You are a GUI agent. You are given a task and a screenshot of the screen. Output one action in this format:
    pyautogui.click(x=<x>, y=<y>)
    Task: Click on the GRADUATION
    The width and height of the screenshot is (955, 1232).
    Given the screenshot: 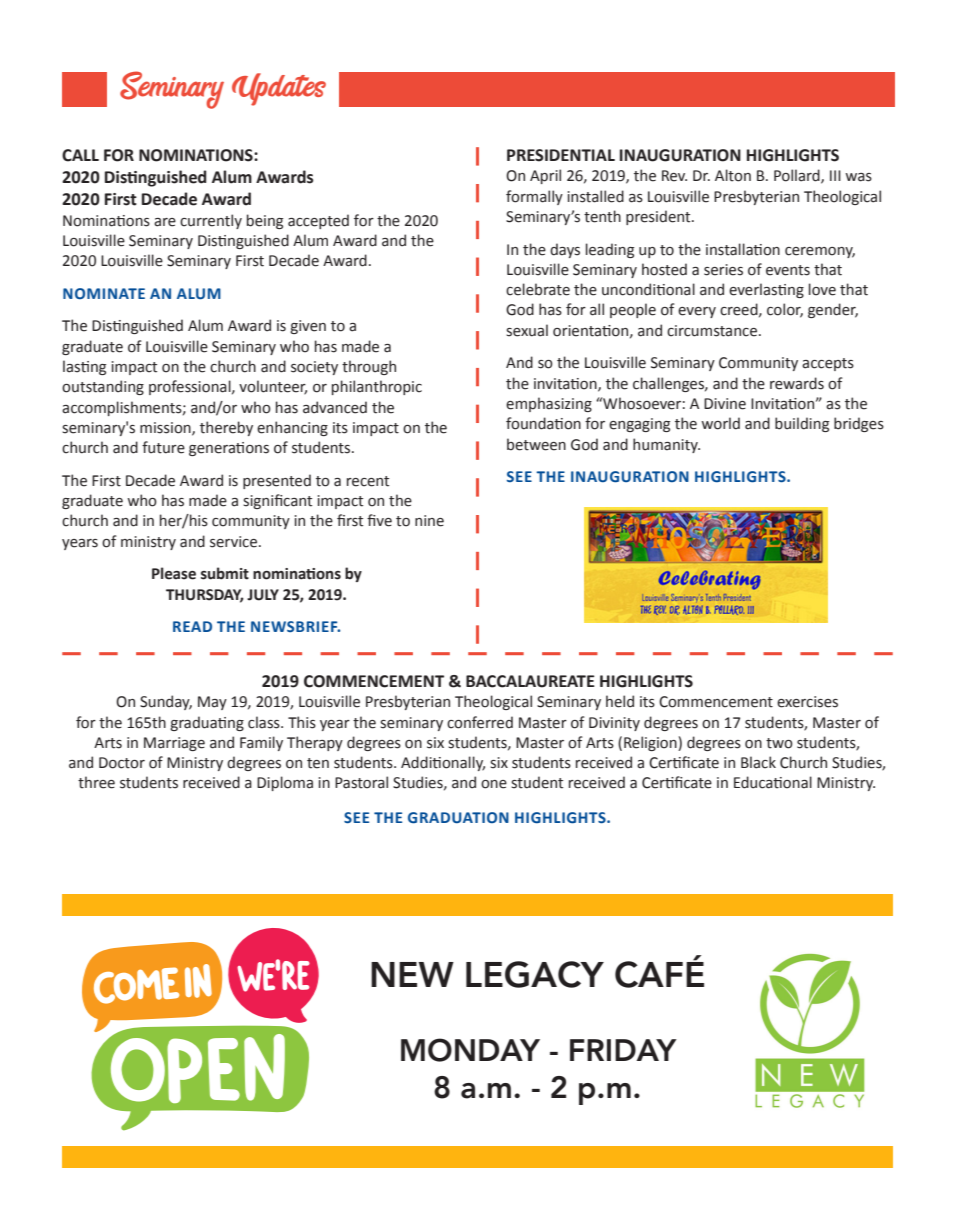 What is the action you would take?
    pyautogui.click(x=458, y=818)
